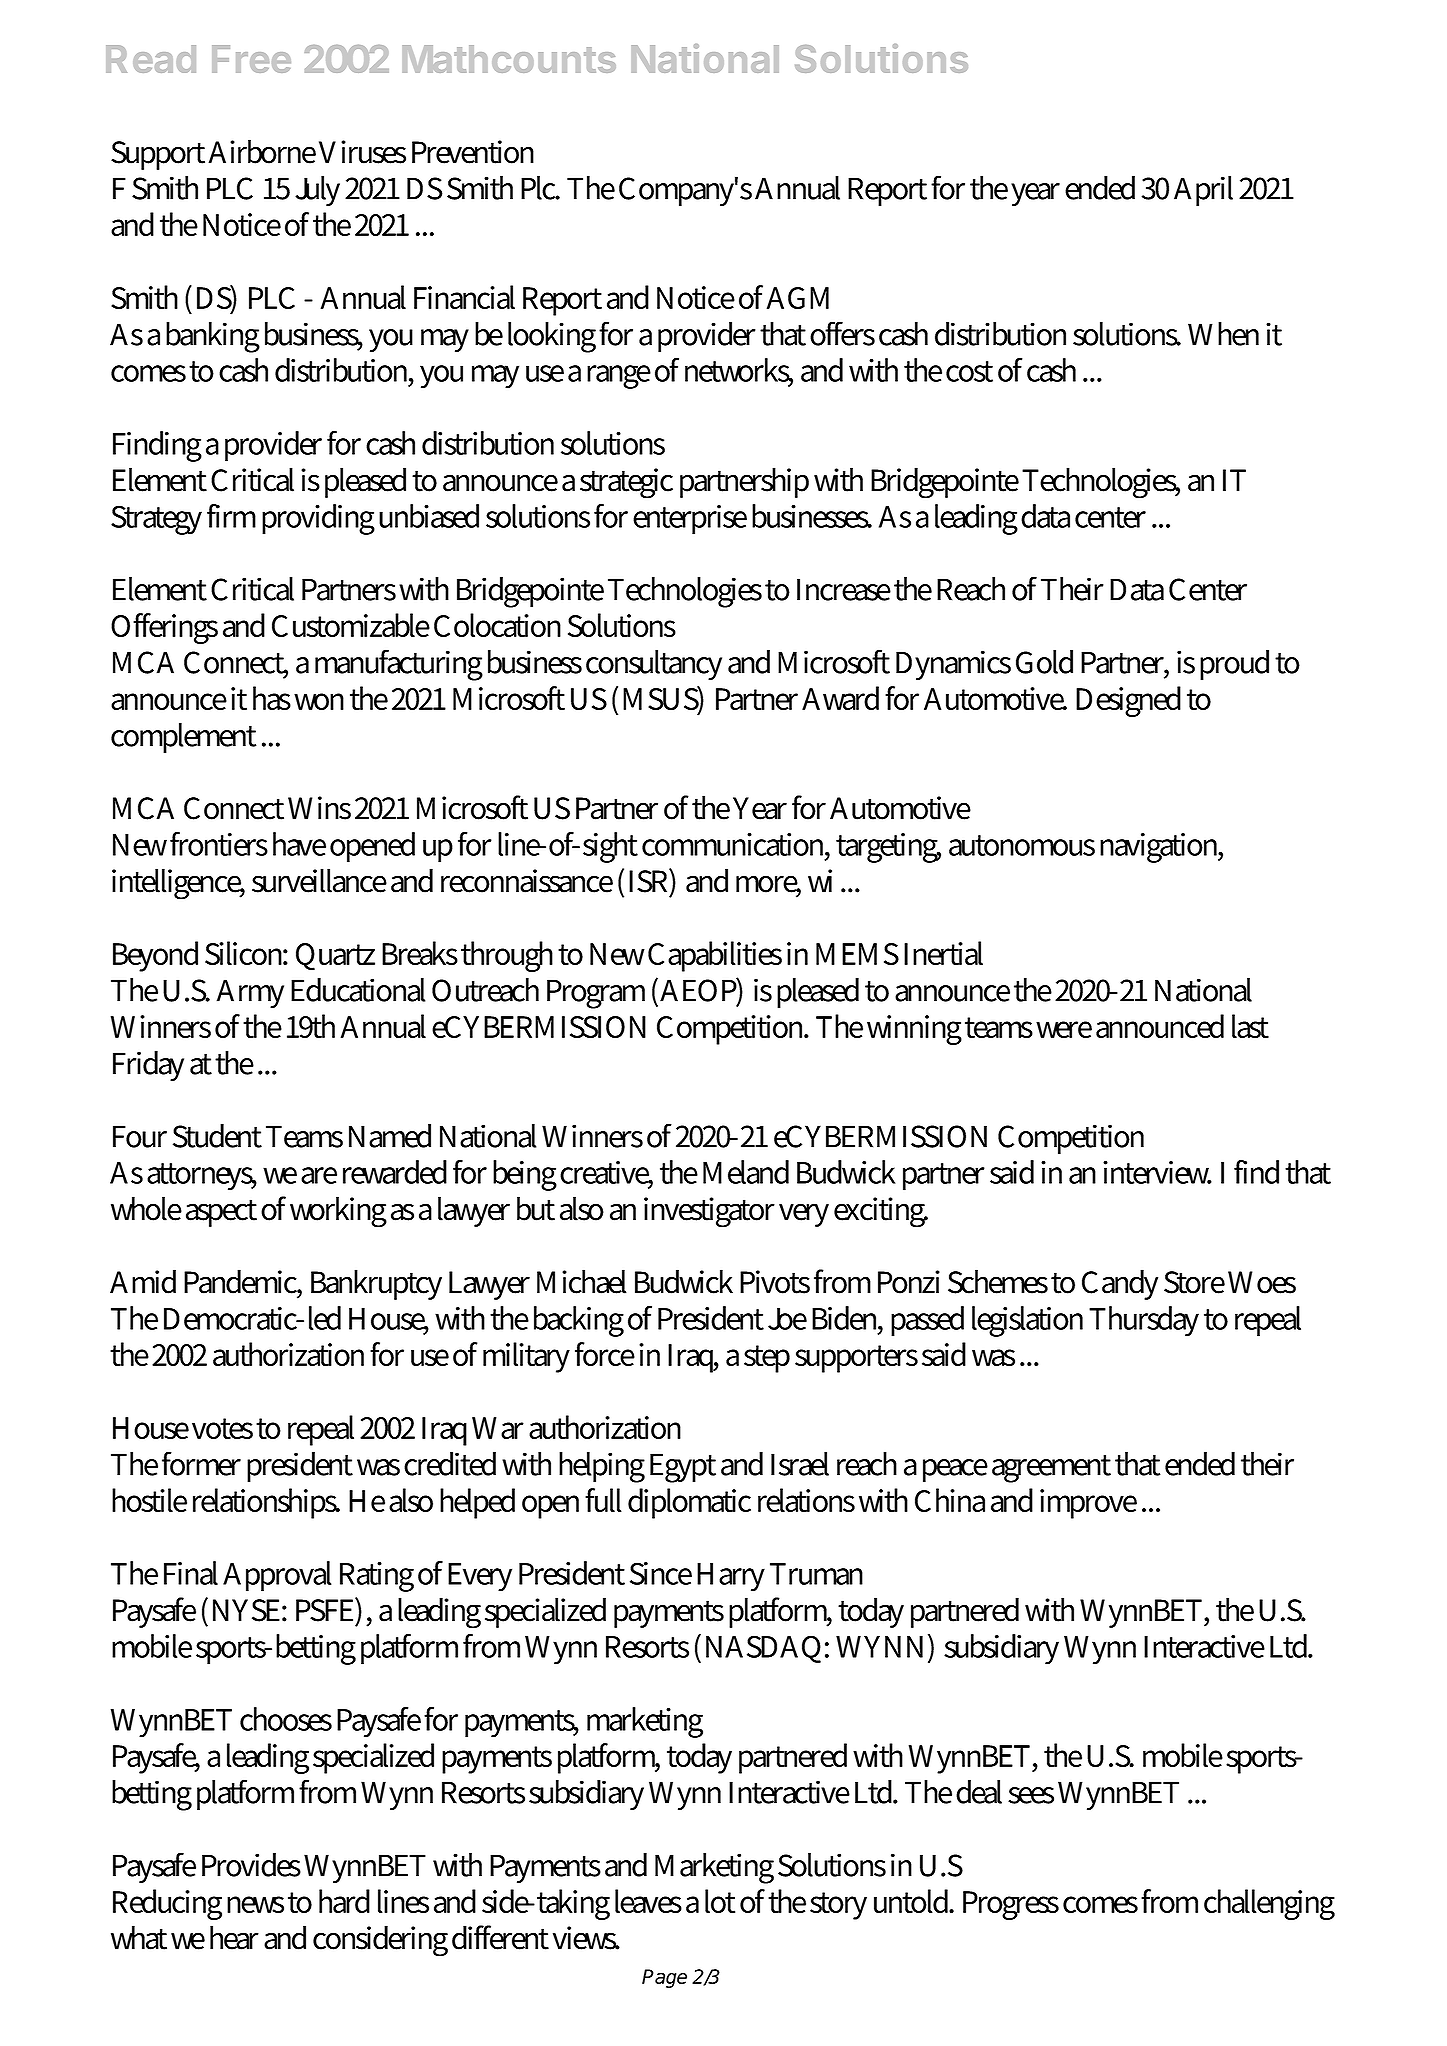 This document has height=2046, width=1447. What do you see at coordinates (767, 1359) in the document?
I see `step` at bounding box center [767, 1359].
